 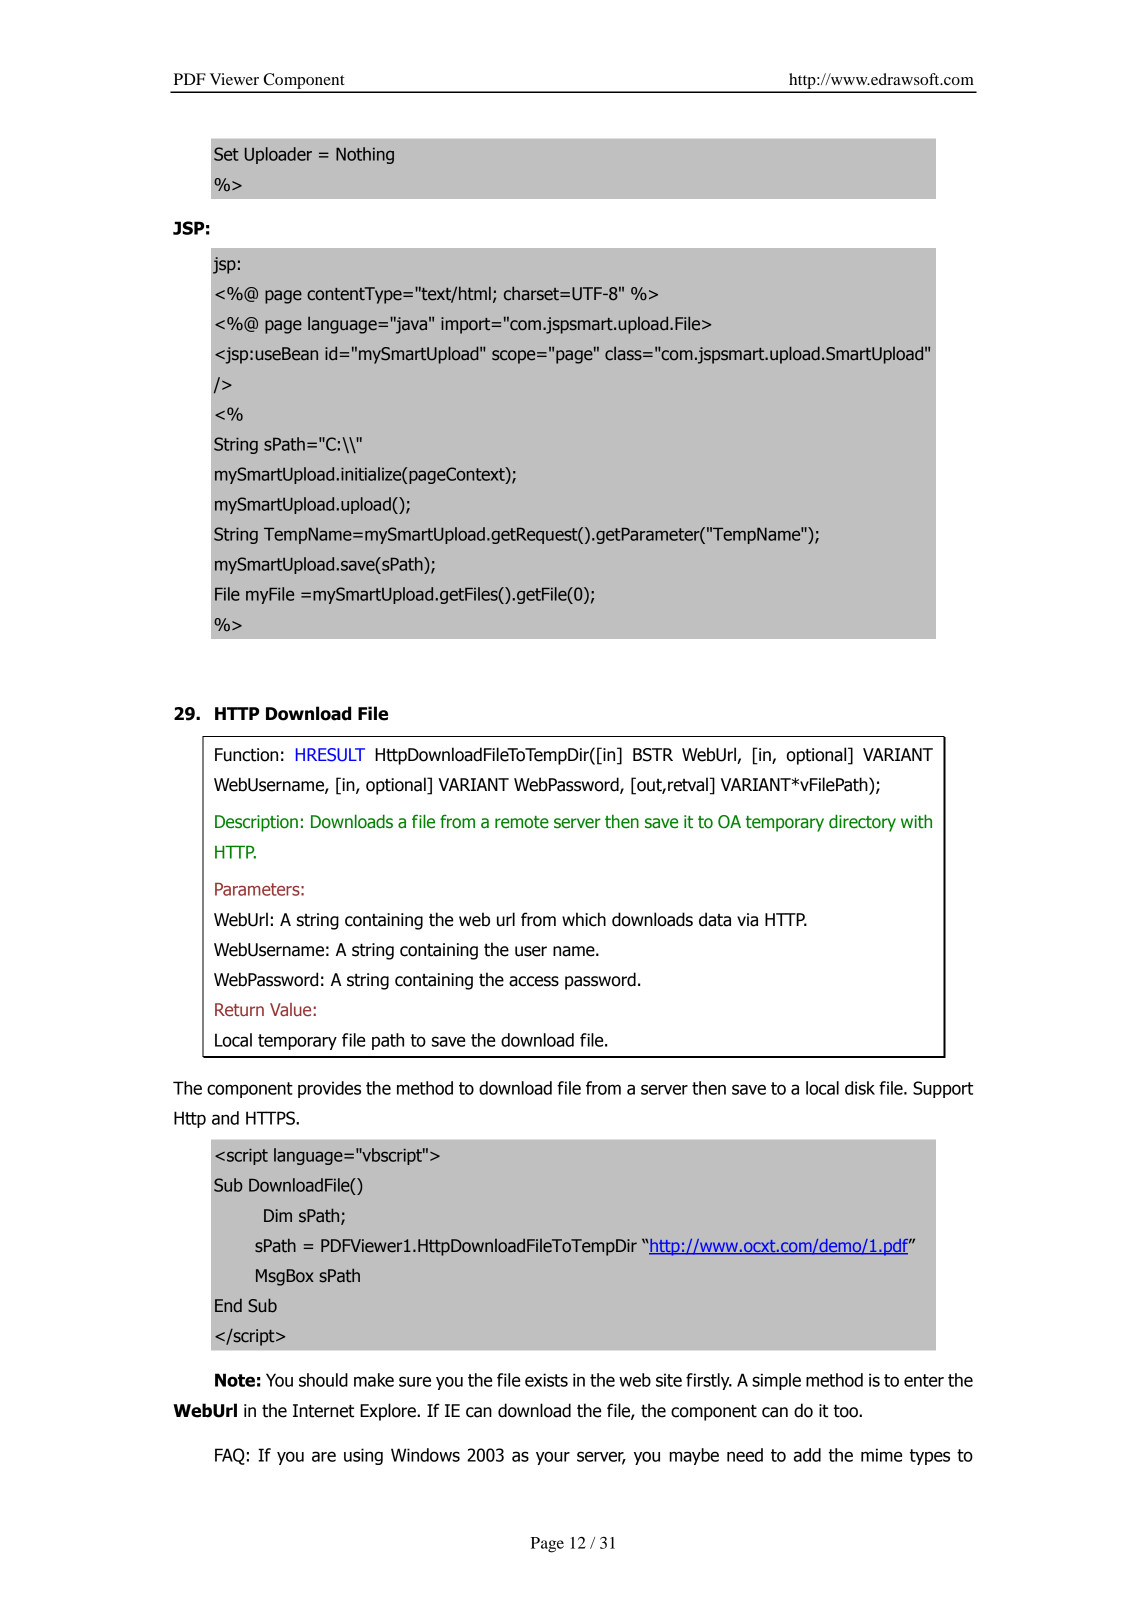 I want to click on HRESULT, so click(x=330, y=754).
